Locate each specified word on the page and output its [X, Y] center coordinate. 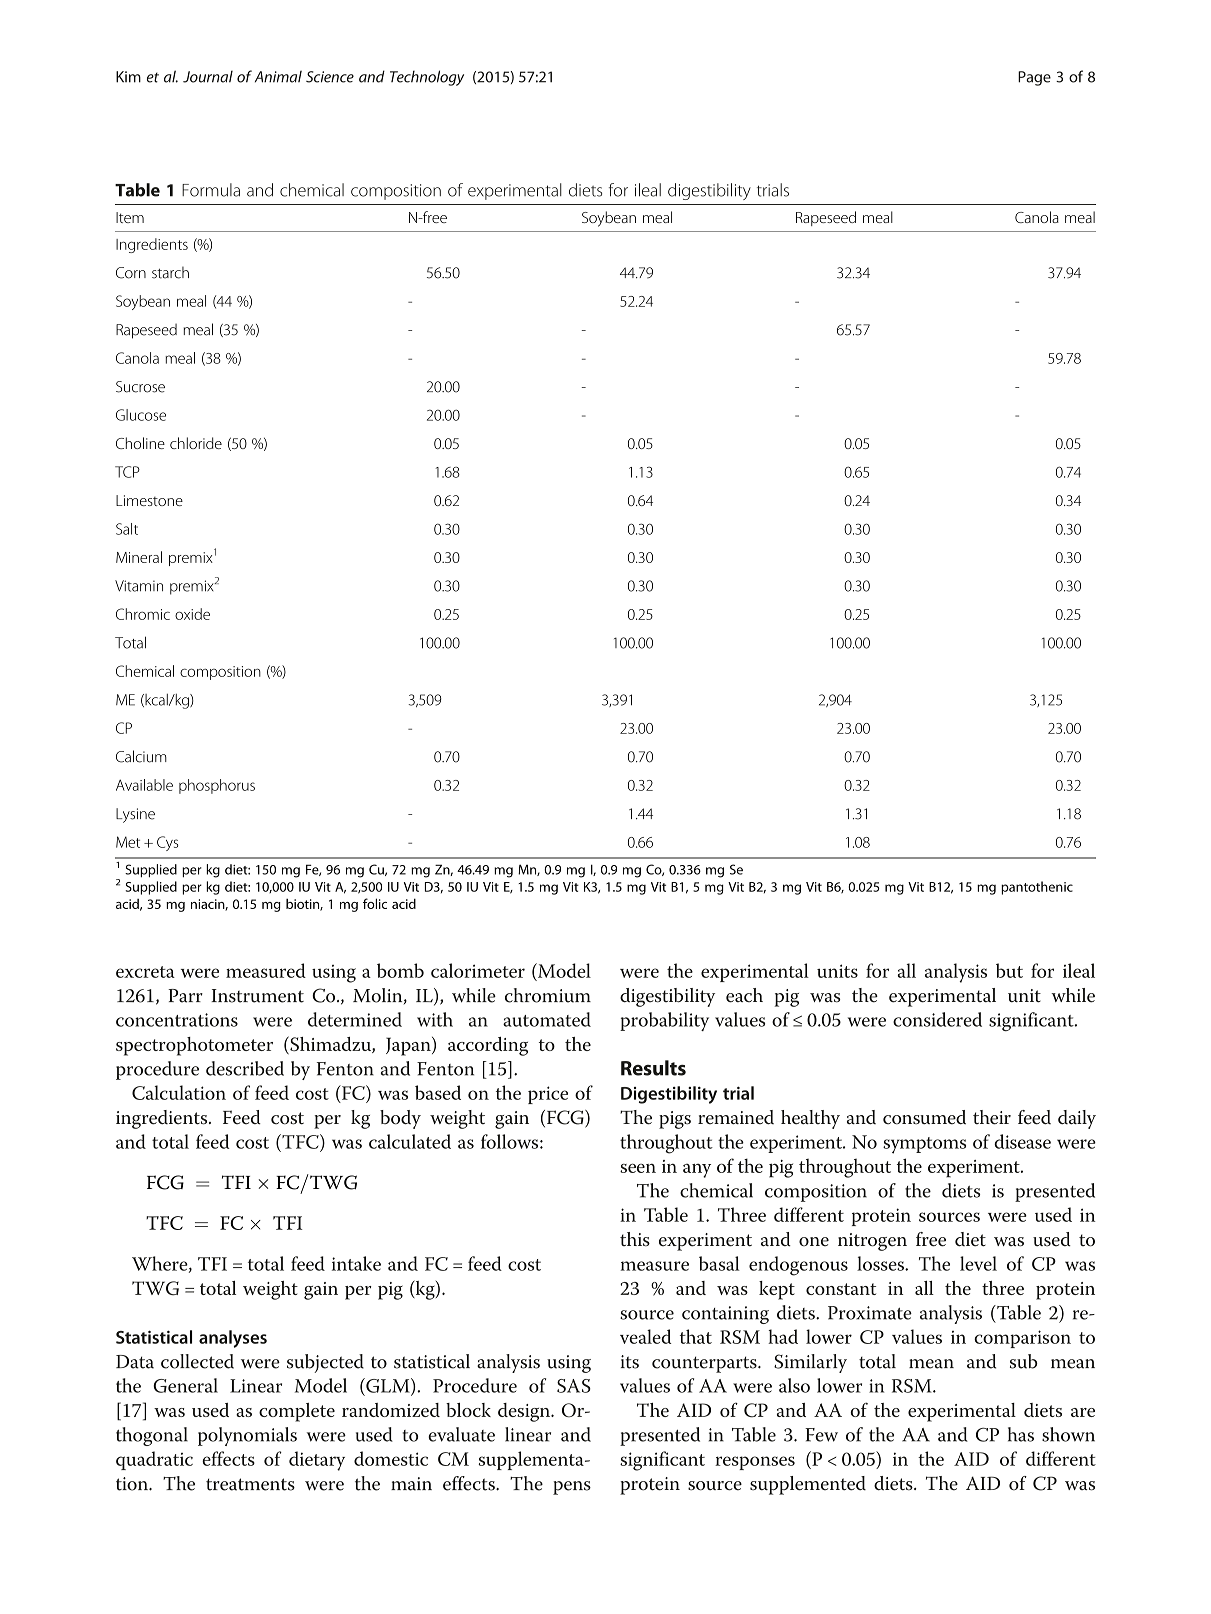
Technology [427, 78]
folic [375, 903]
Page [1034, 78]
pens [572, 1488]
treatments [250, 1484]
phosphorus [217, 786]
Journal [208, 76]
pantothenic [1037, 888]
